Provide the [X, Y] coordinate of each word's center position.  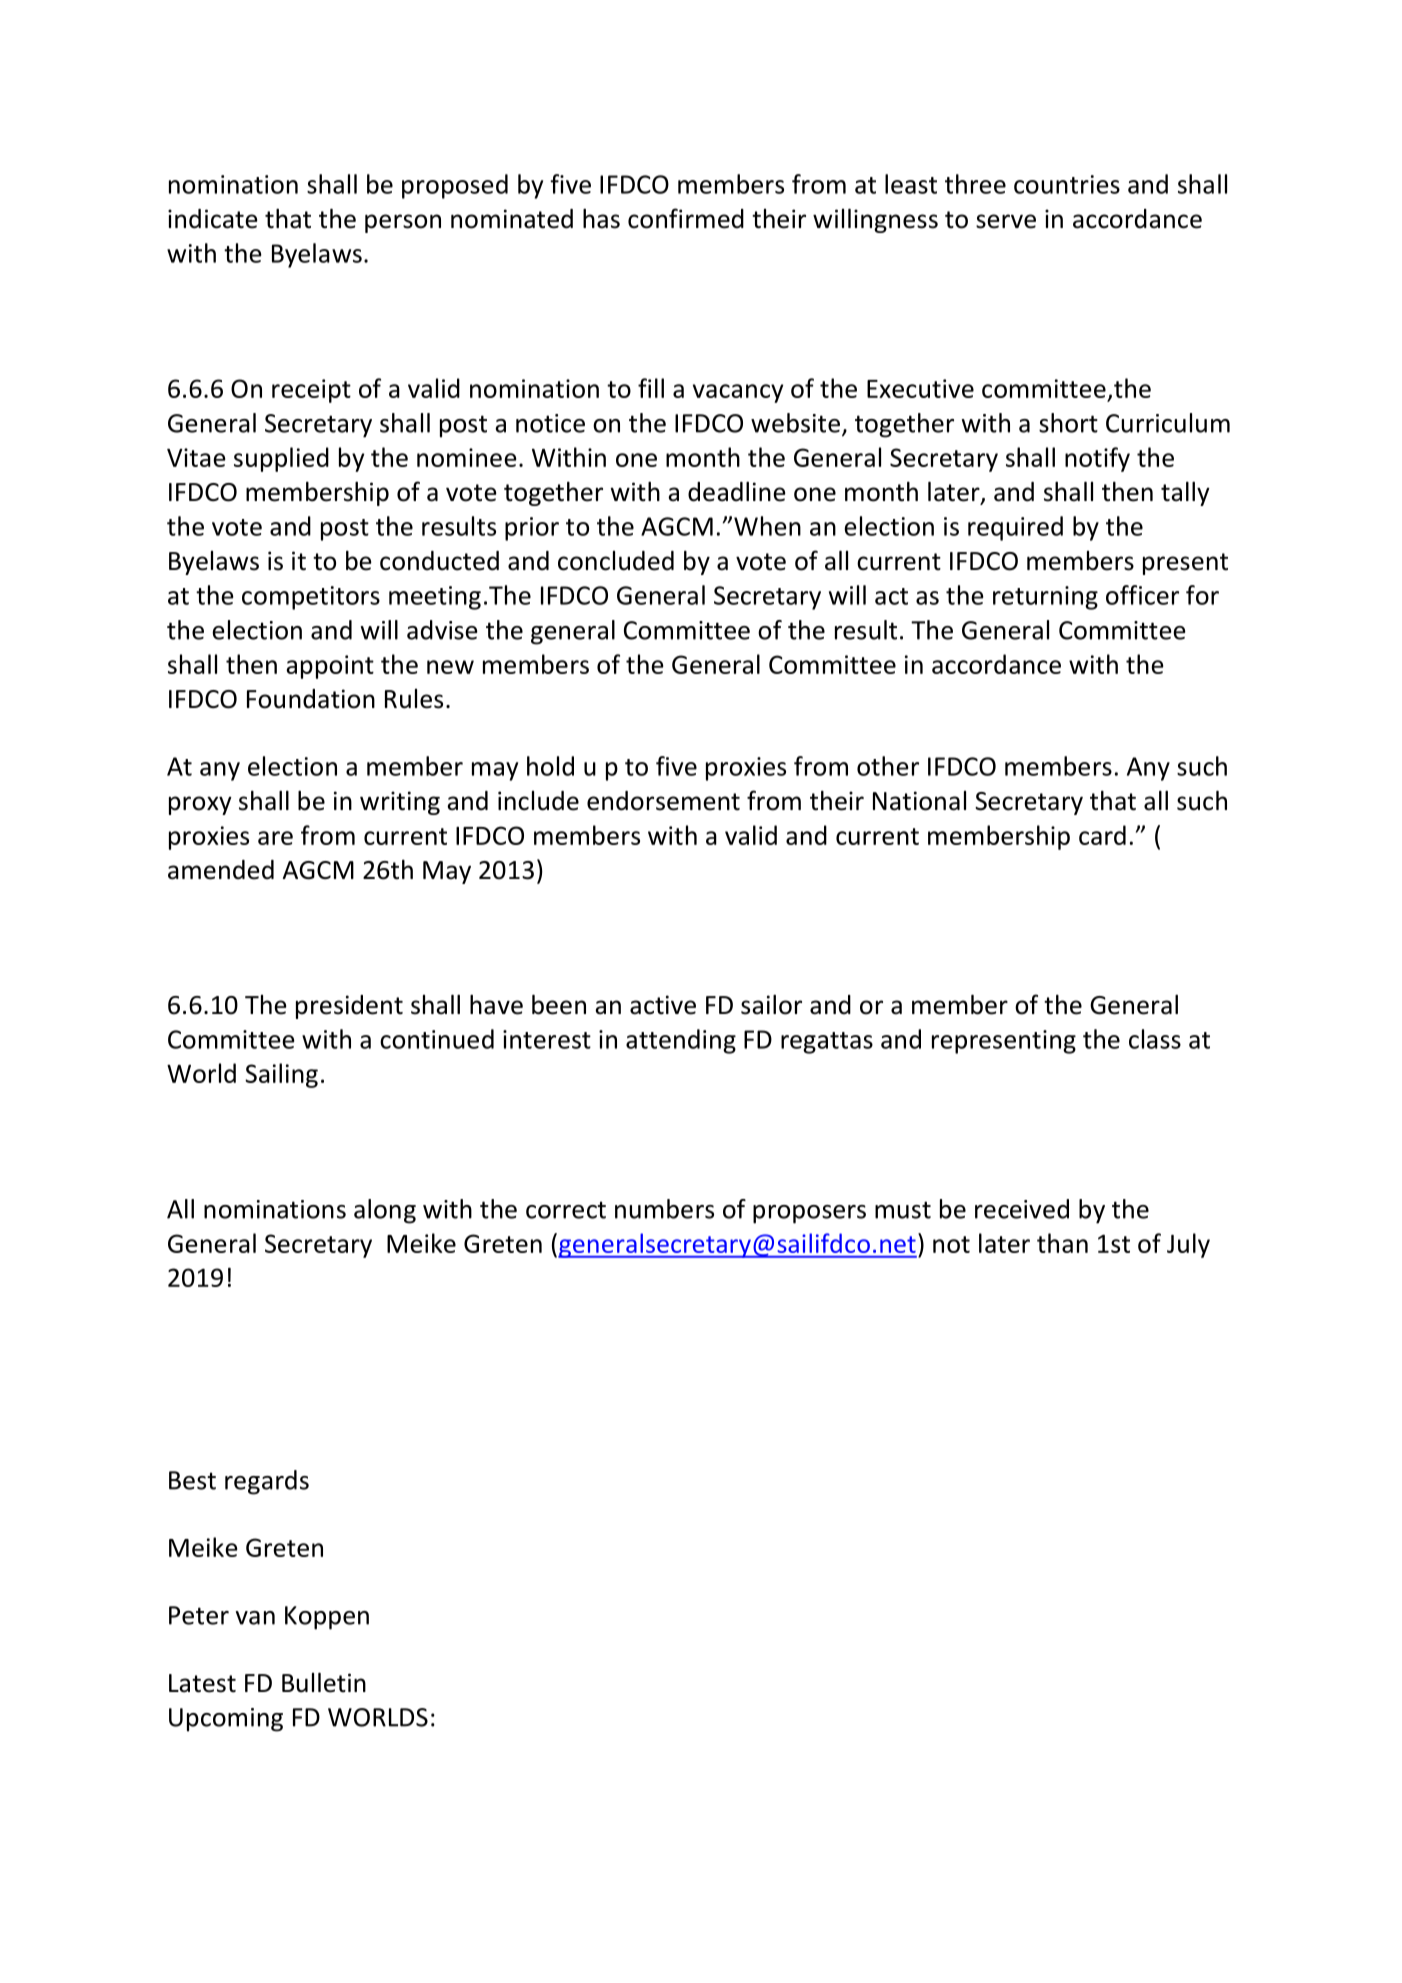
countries [1067, 184]
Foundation [311, 699]
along [385, 1211]
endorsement [663, 801]
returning [1045, 598]
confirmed [686, 218]
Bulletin [324, 1682]
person [403, 223]
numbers [664, 1209]
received [1022, 1209]
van [255, 1618]
